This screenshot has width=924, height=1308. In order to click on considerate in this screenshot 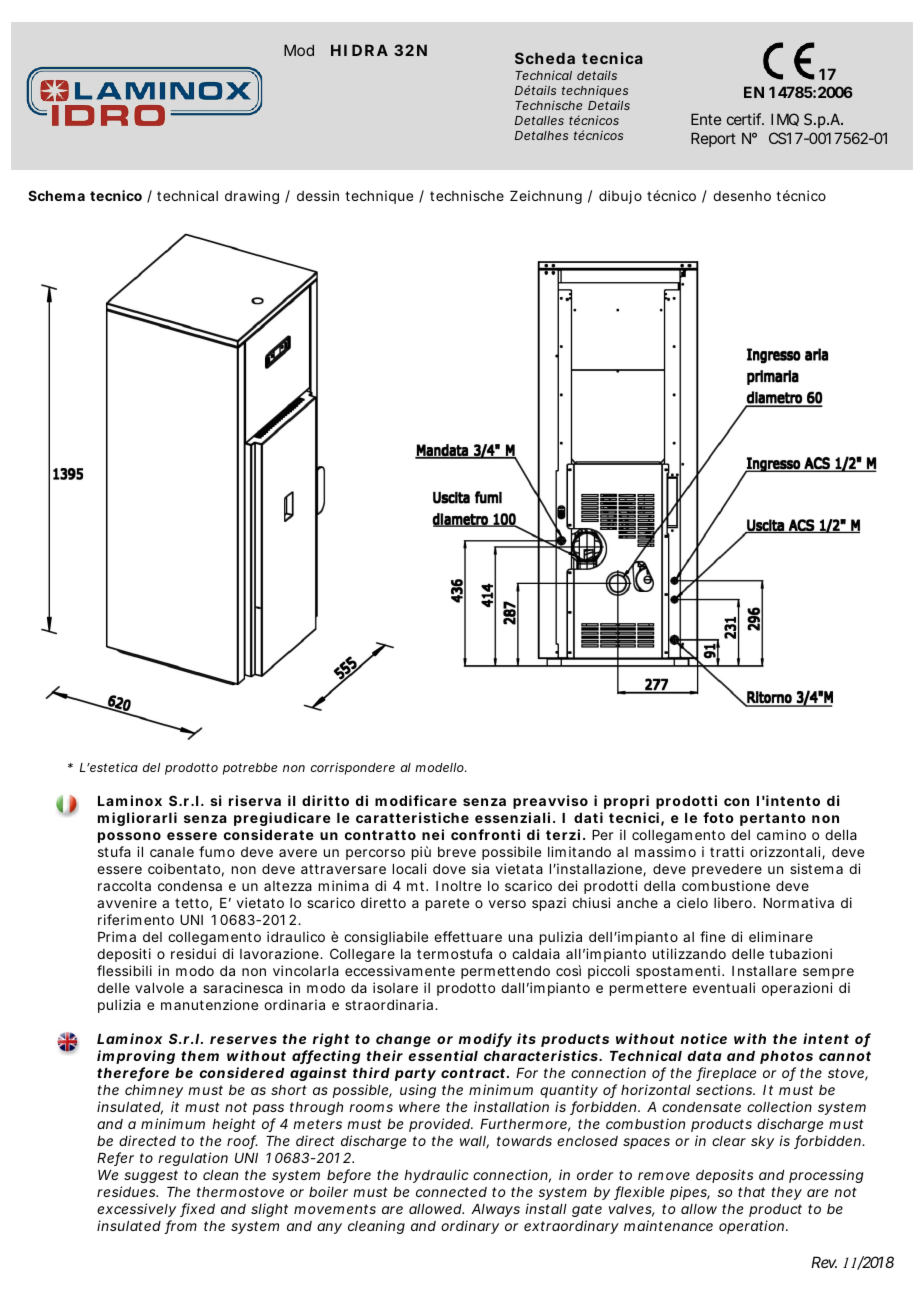, I will do `click(269, 834)`.
